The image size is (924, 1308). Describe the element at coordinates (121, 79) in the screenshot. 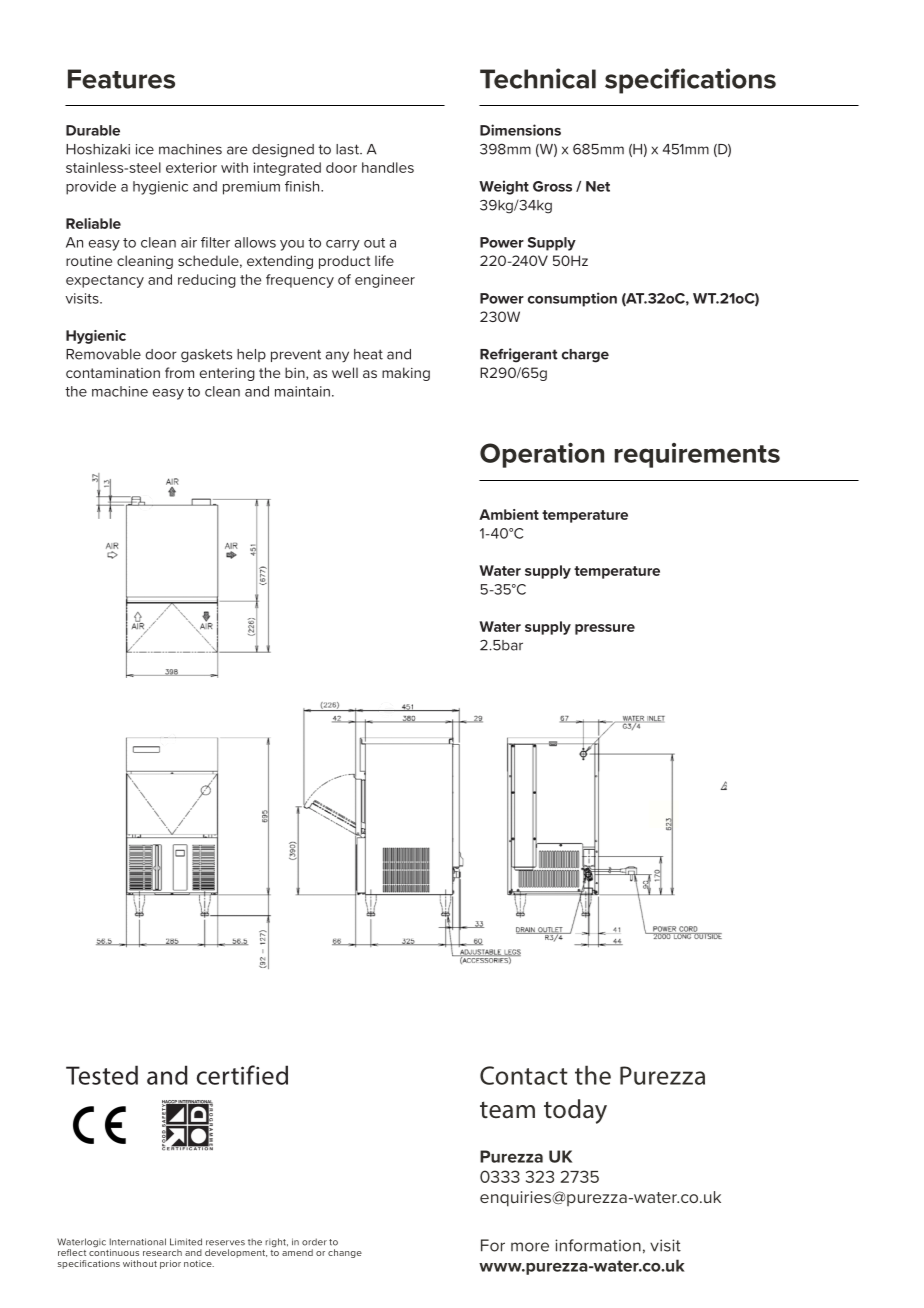

I see `Features` at that location.
